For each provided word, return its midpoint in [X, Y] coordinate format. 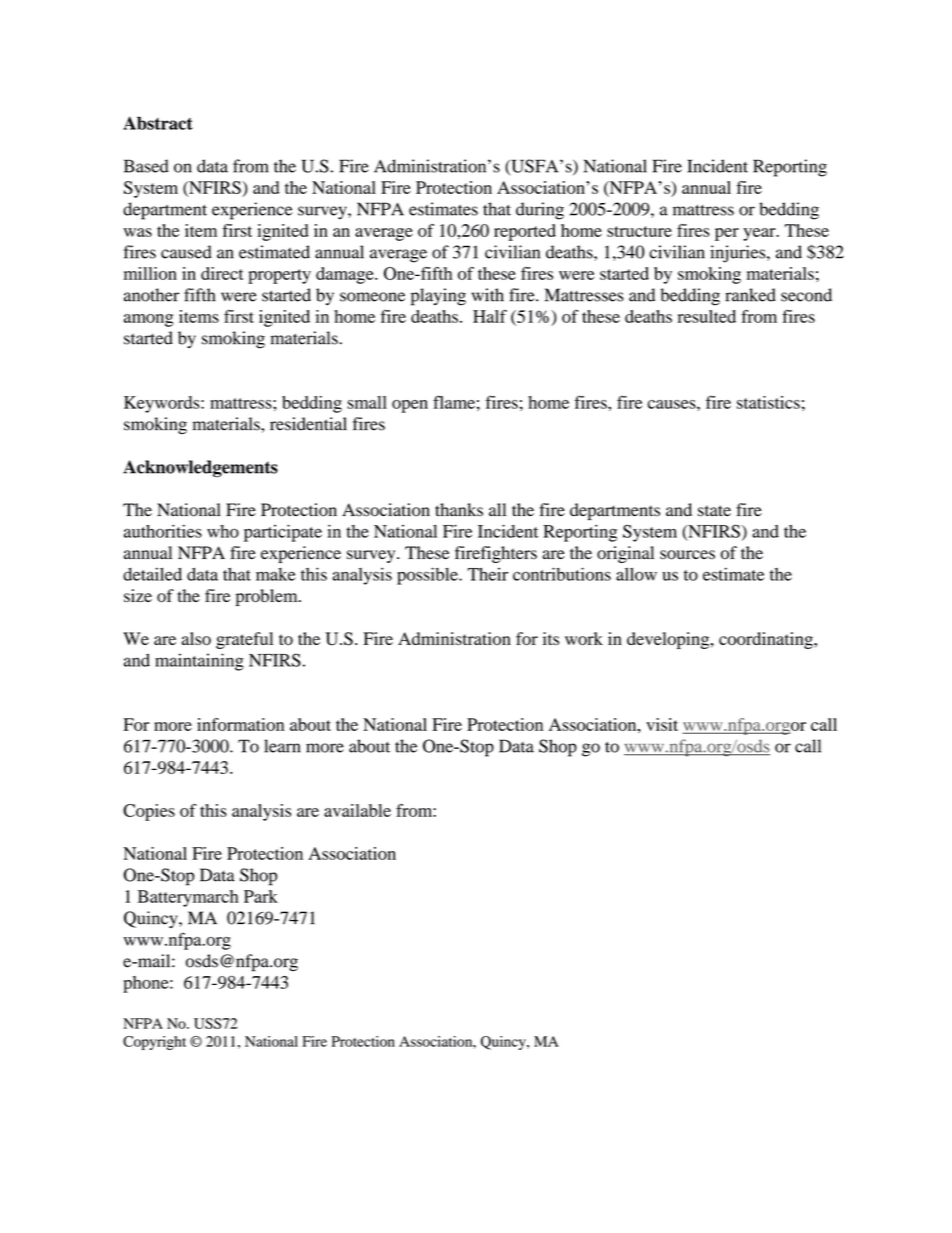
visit [662, 724]
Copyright [154, 1043]
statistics [768, 402]
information [240, 724]
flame [454, 402]
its [551, 638]
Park [261, 896]
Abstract [158, 123]
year [760, 234]
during [540, 211]
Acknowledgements [200, 468]
